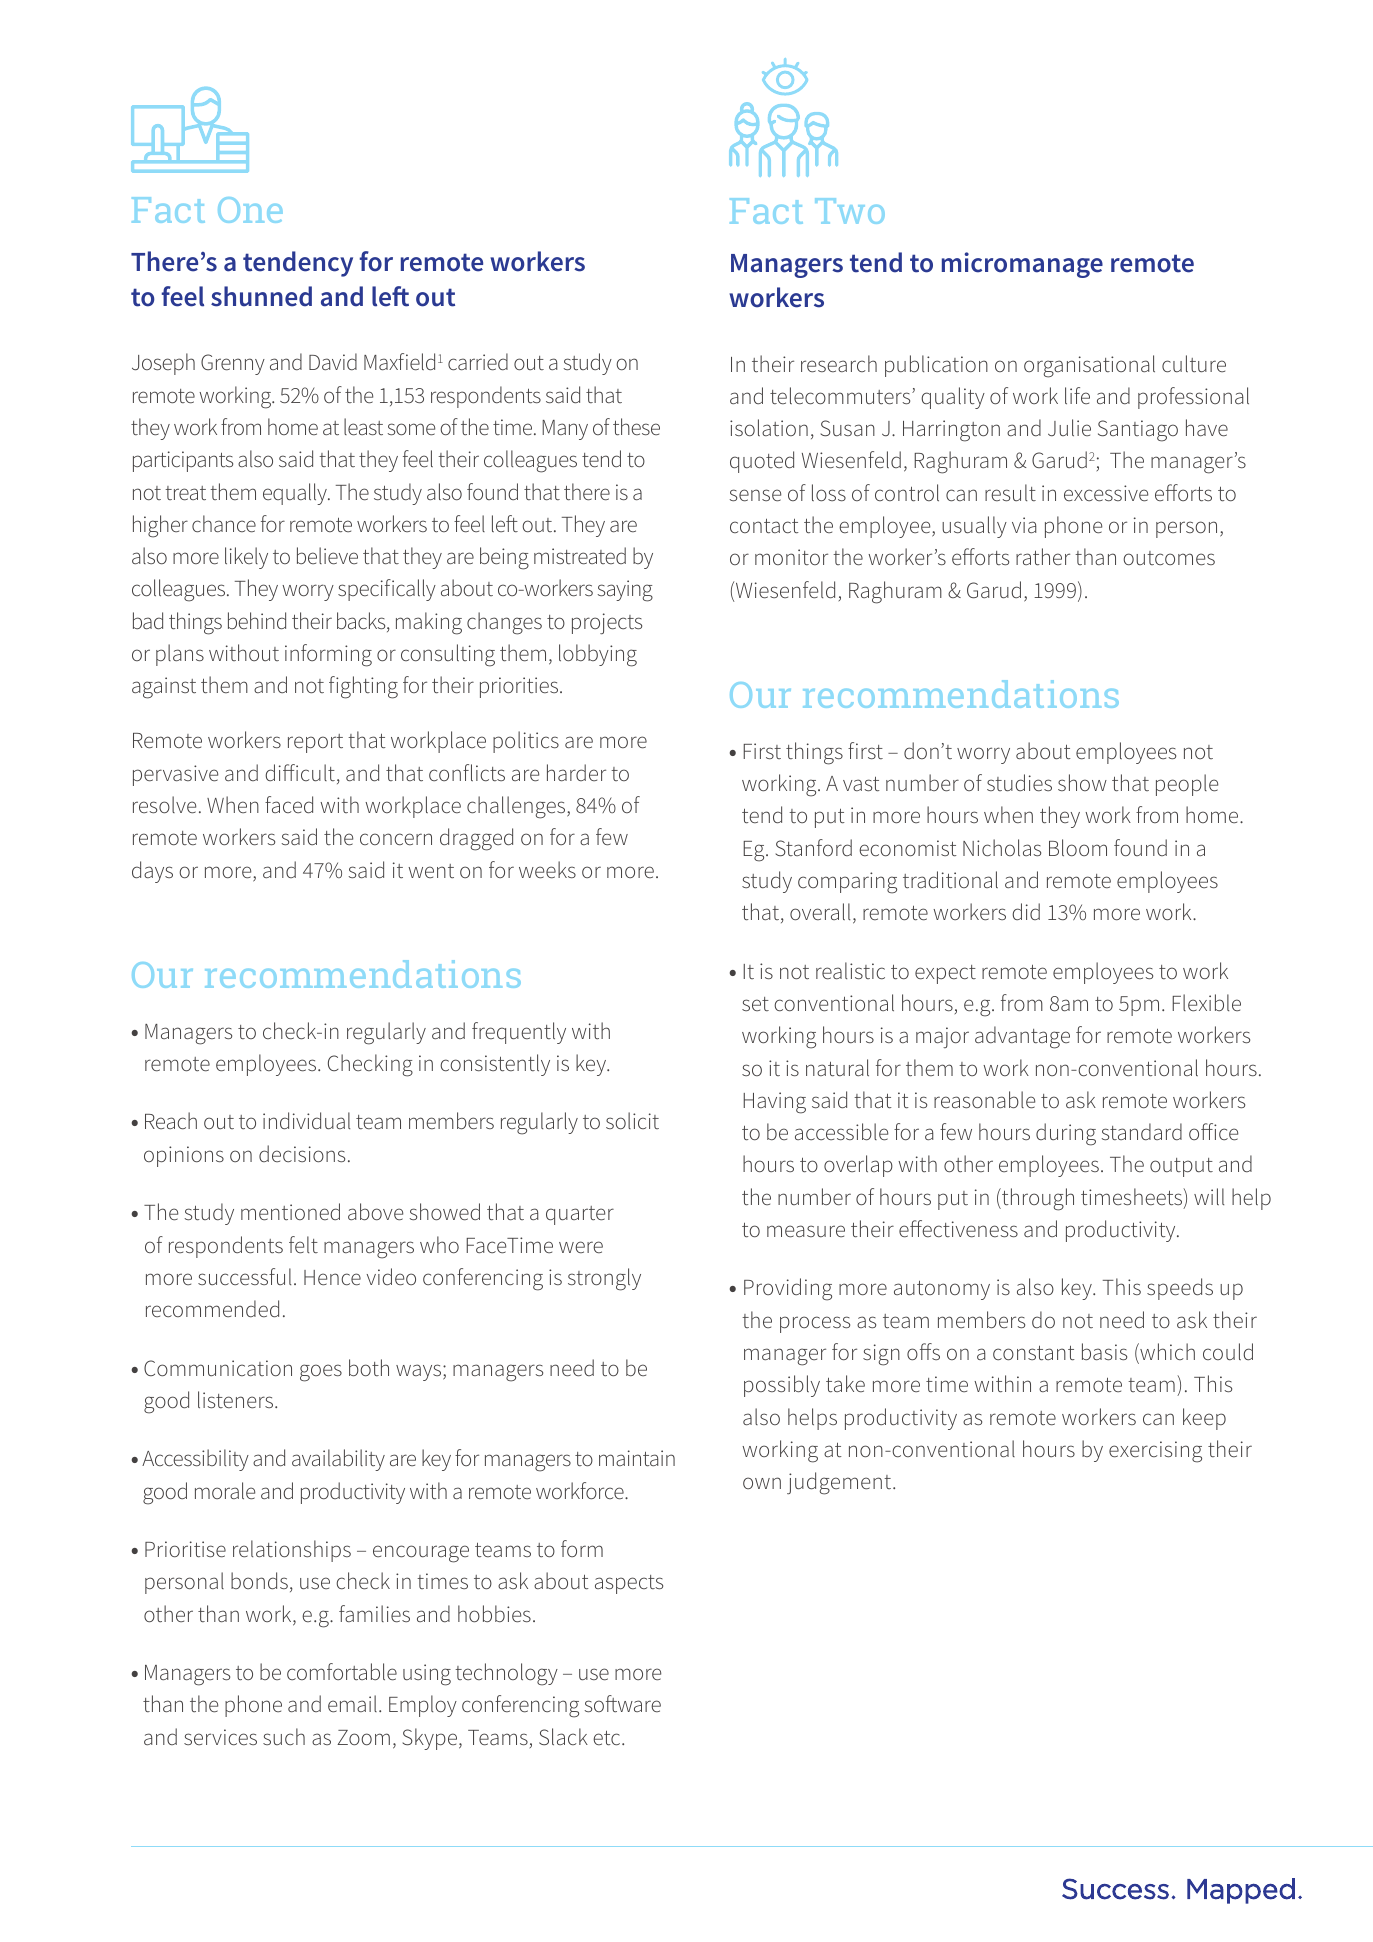  I want to click on behind, so click(257, 620).
